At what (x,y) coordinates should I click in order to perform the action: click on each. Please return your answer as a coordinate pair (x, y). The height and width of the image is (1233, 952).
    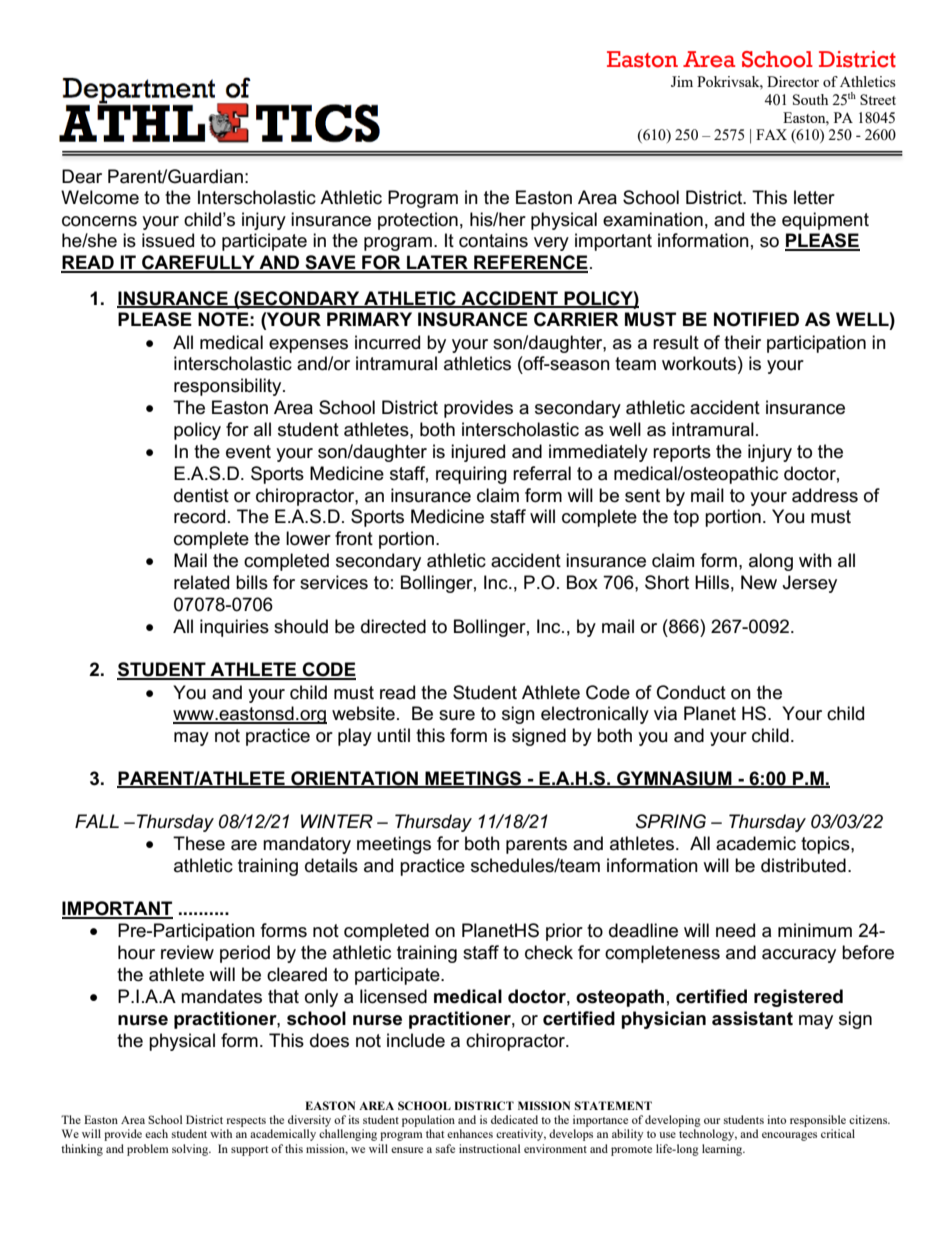
    Looking at the image, I should click on (156, 1133).
